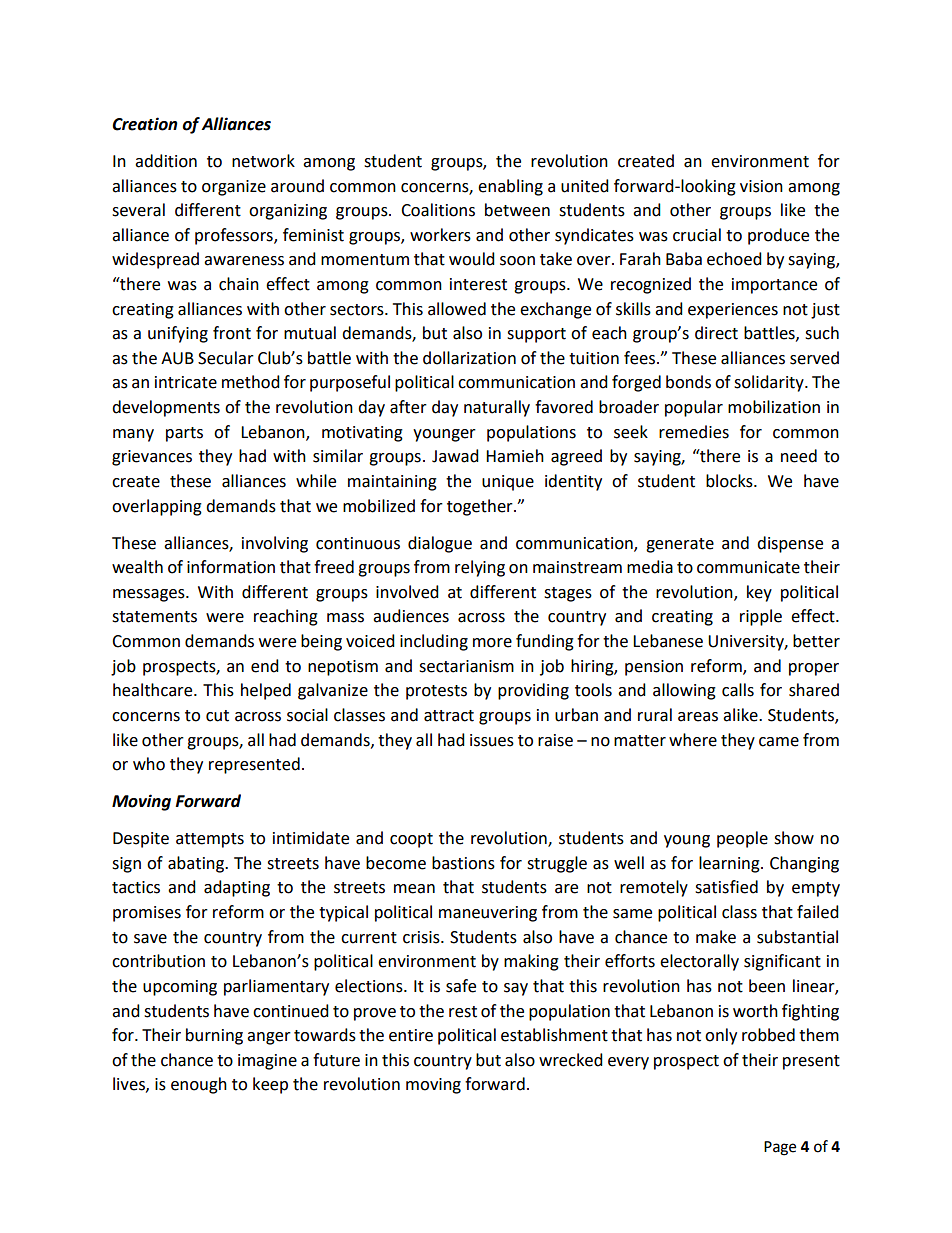 This screenshot has width=952, height=1233. I want to click on enabling, so click(510, 187).
